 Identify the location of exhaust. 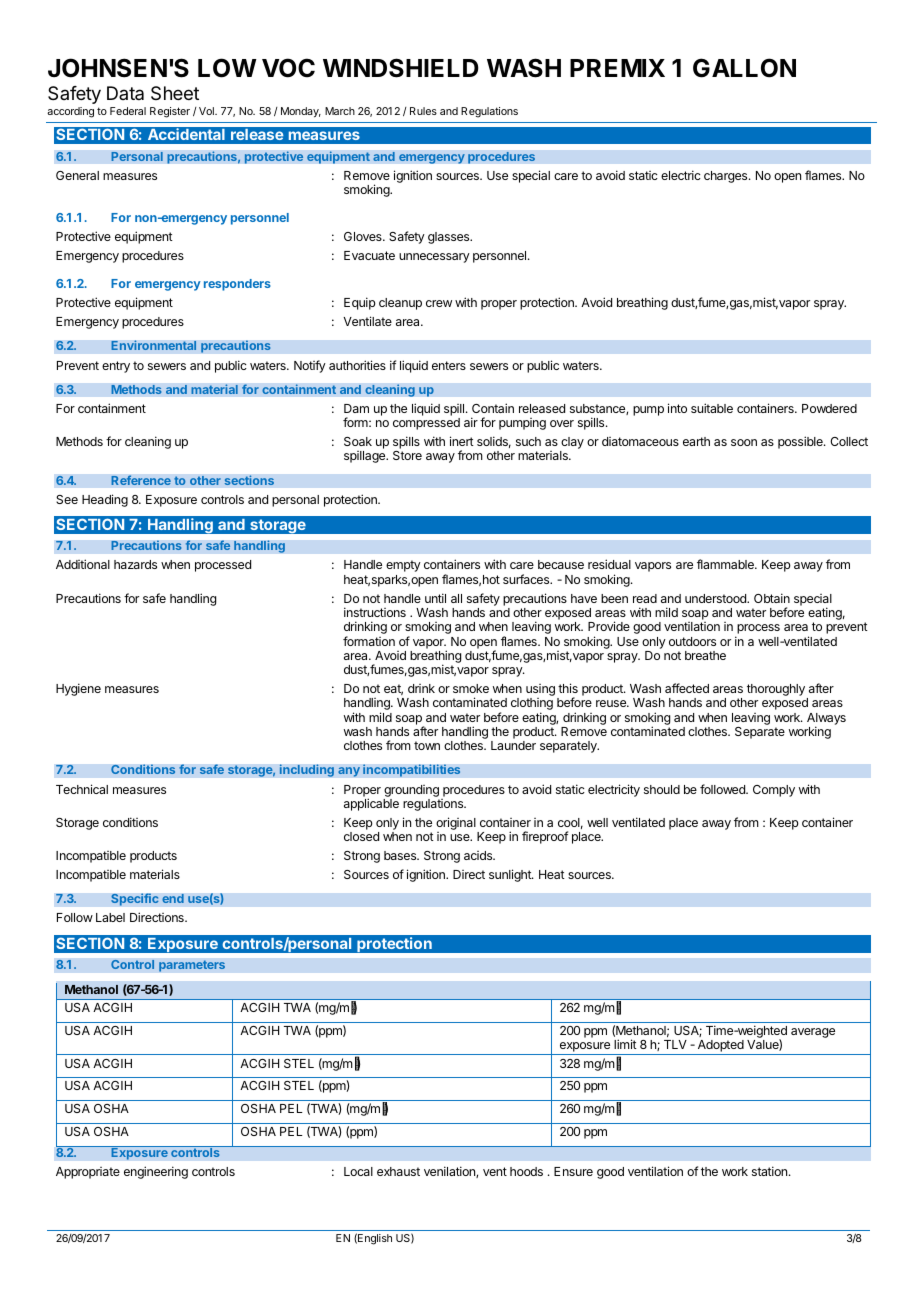
(398, 1171).
